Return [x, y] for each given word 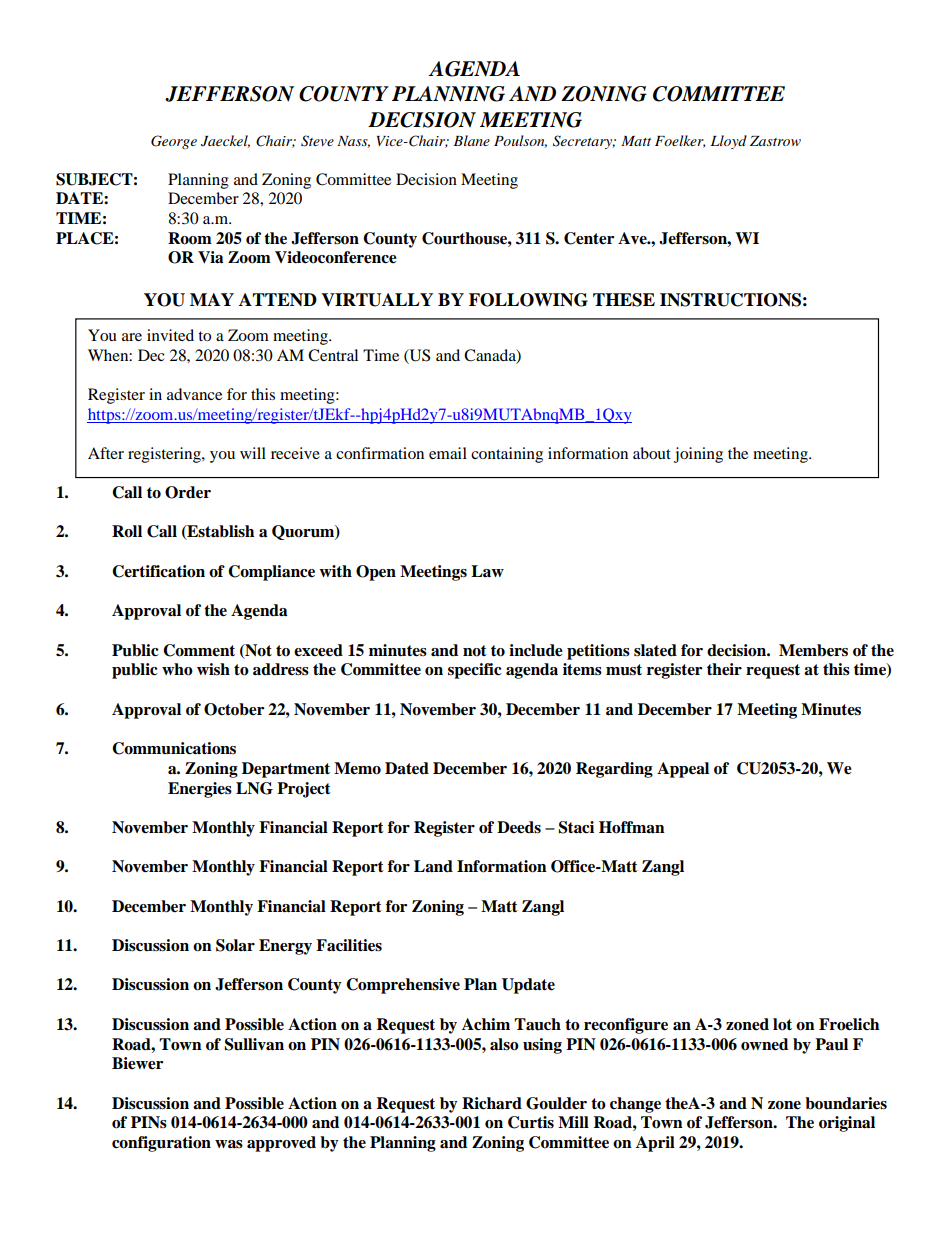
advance [194, 394]
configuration [161, 1144]
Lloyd [729, 142]
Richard [492, 1103]
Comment [199, 650]
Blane [471, 140]
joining [698, 455]
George [174, 142]
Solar [235, 945]
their [724, 669]
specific [475, 671]
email [448, 453]
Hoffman [632, 827]
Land [433, 866]
